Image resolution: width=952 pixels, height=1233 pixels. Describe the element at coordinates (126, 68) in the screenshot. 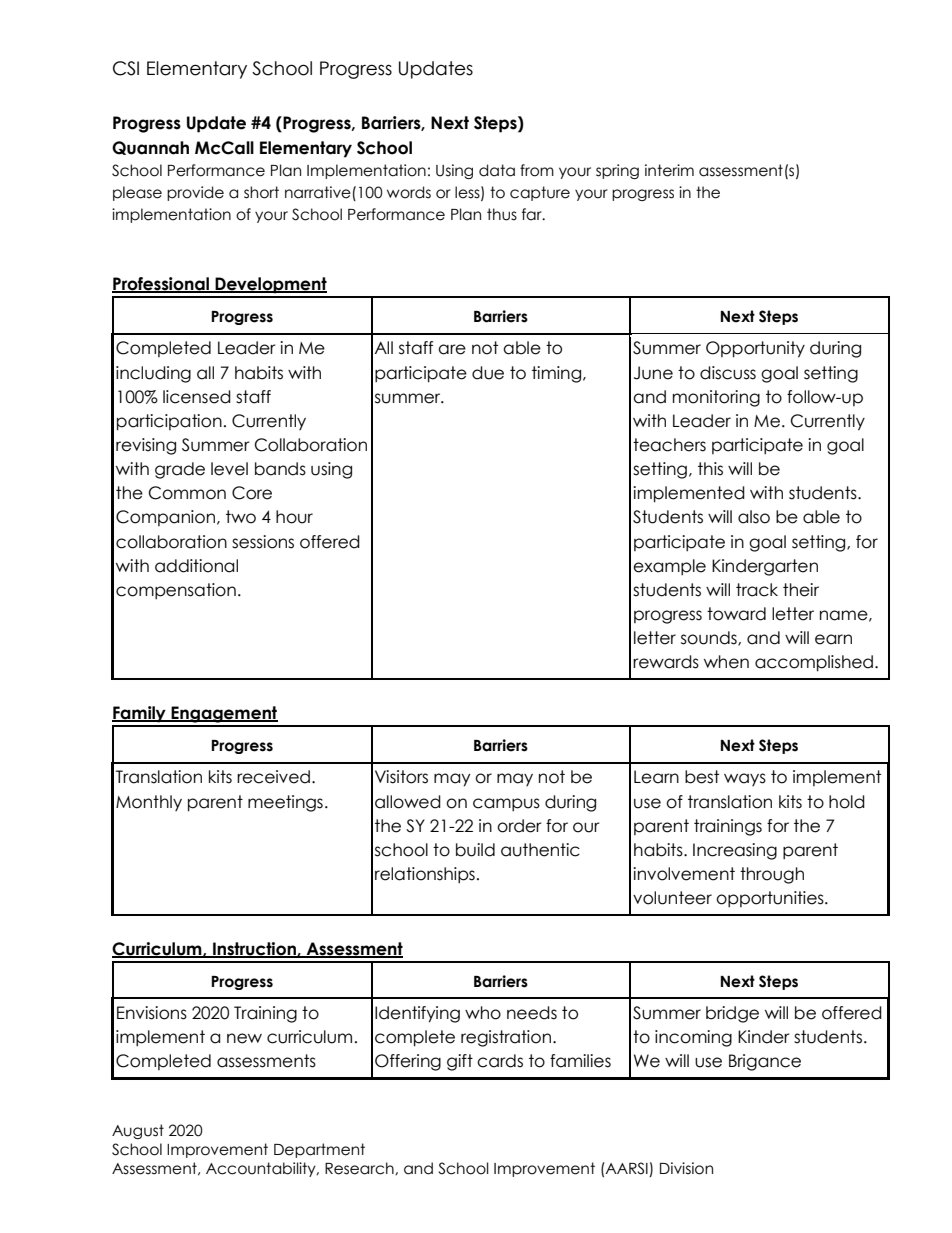

I see `CSI` at that location.
